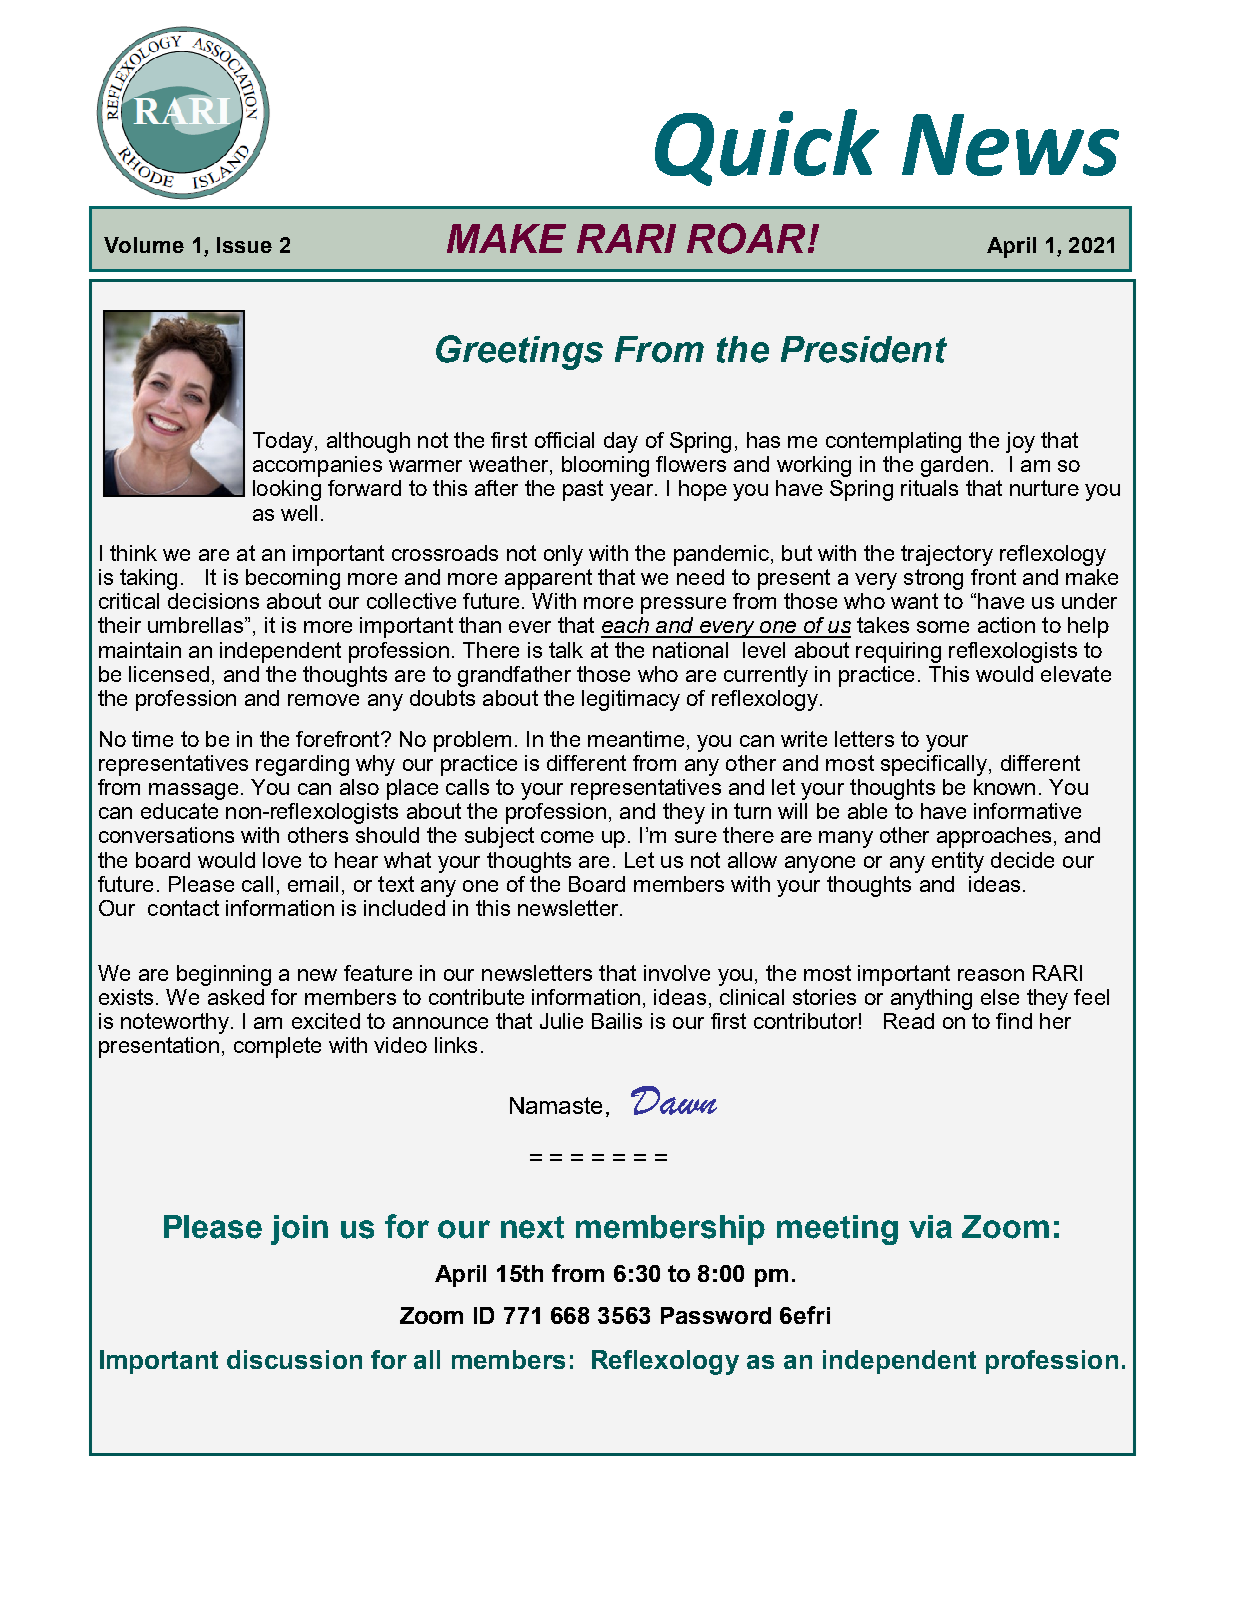  I want to click on trajectory, so click(947, 555).
